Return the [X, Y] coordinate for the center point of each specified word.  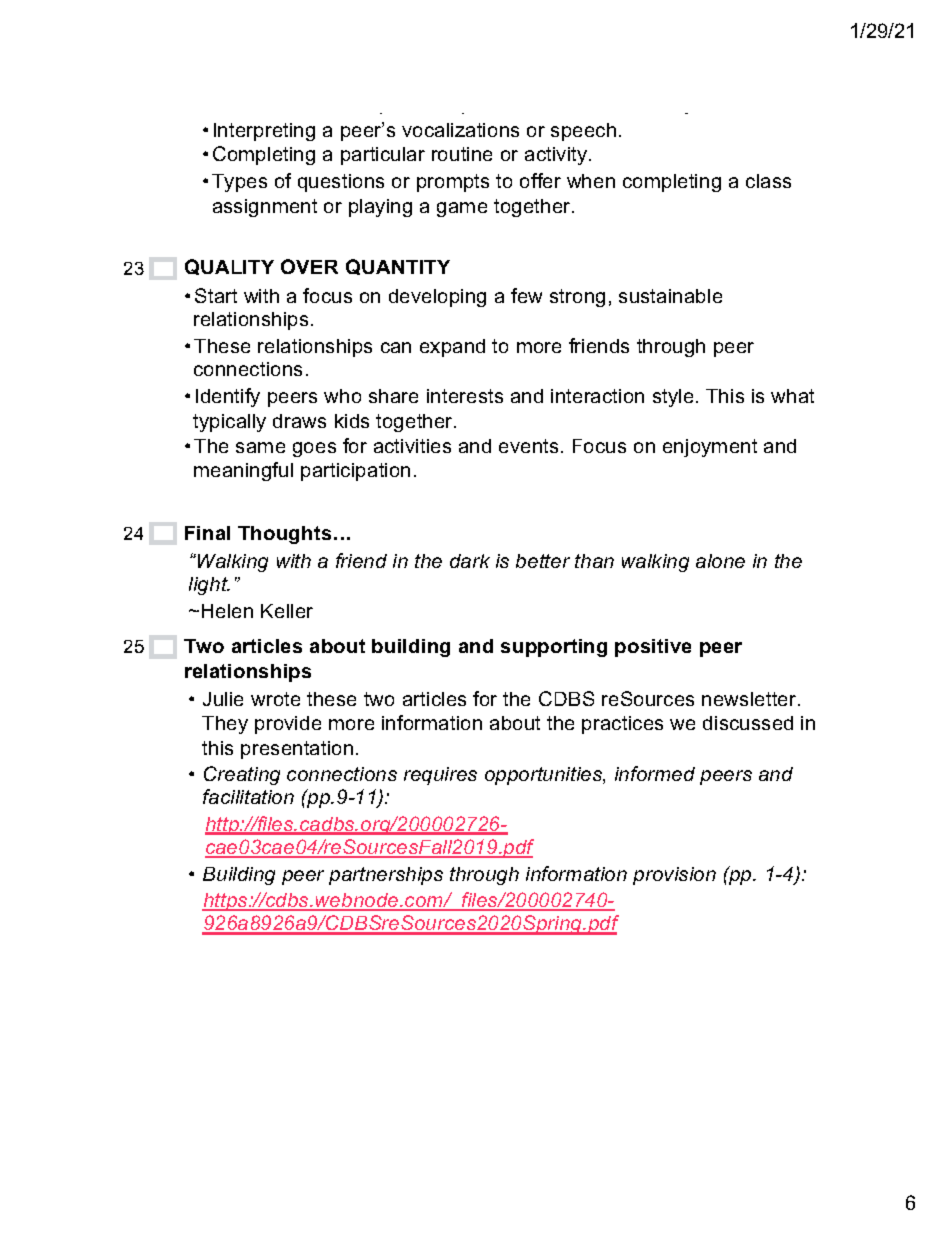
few [526, 295]
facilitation [248, 796]
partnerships [386, 876]
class [768, 181]
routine [462, 154]
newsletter [750, 699]
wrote [275, 699]
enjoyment [710, 448]
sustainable [670, 296]
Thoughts [284, 535]
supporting [554, 648]
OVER [309, 266]
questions [341, 183]
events [528, 446]
